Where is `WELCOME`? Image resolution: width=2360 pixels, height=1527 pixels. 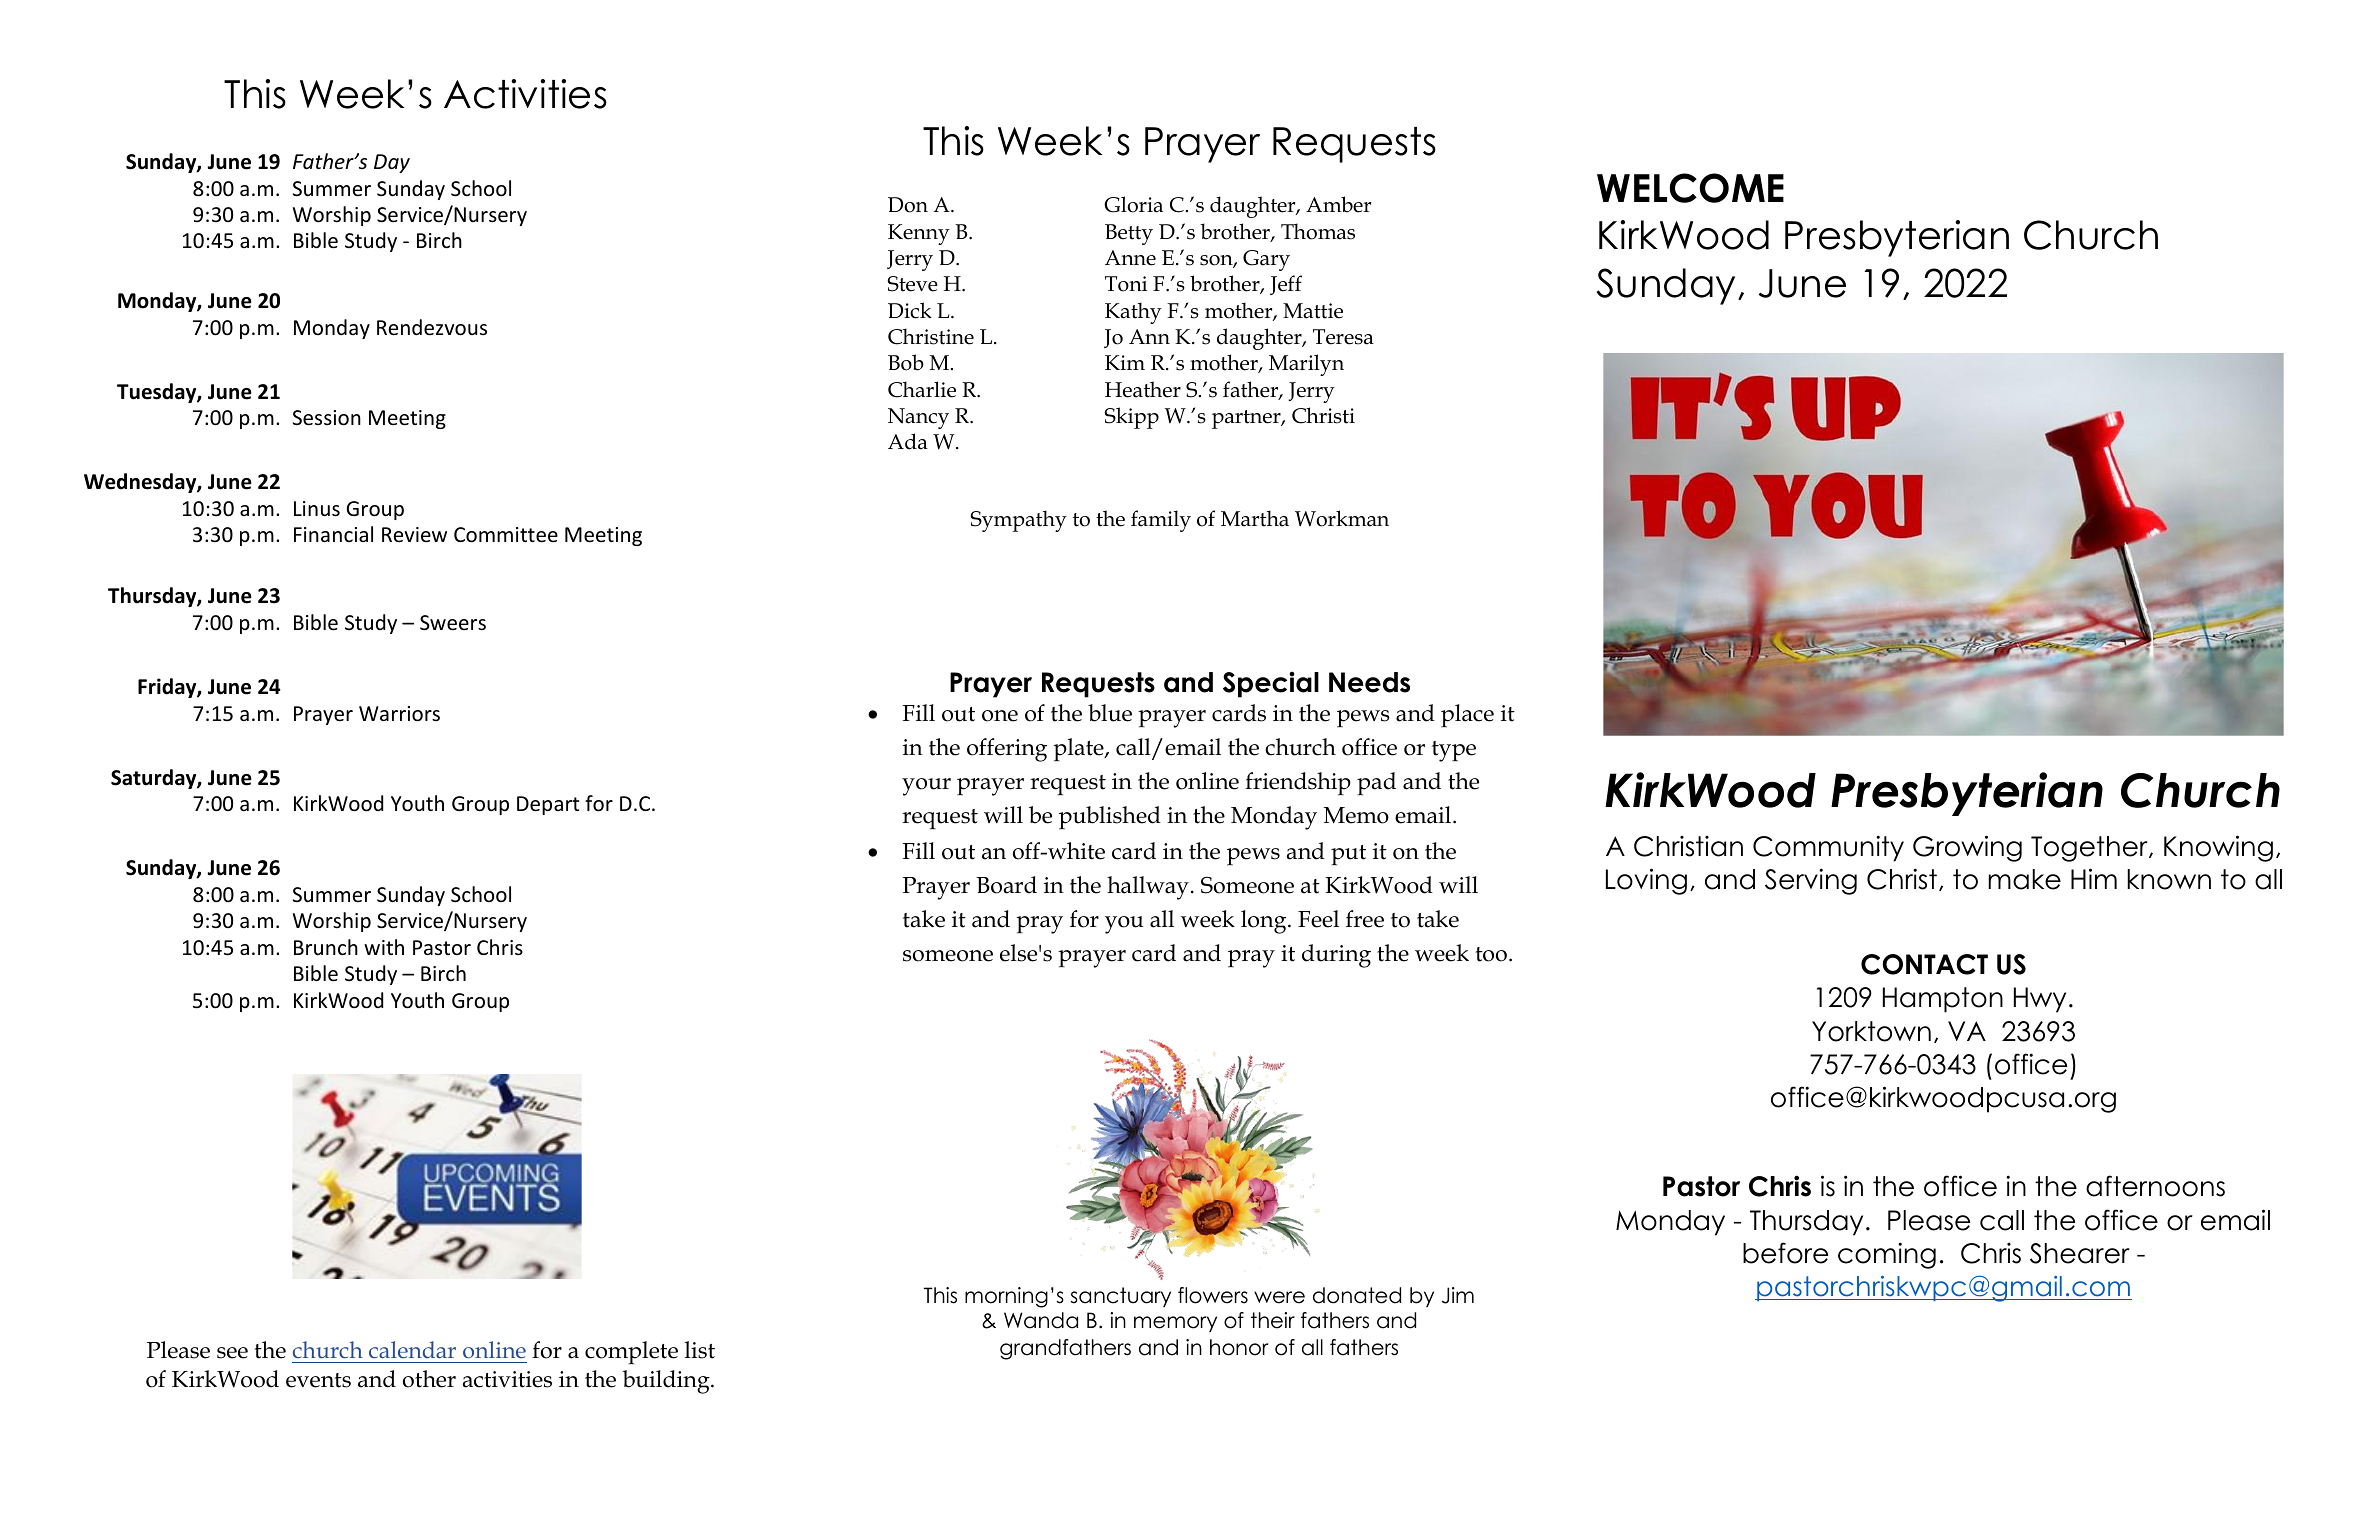 WELCOME is located at coordinates (1690, 188).
